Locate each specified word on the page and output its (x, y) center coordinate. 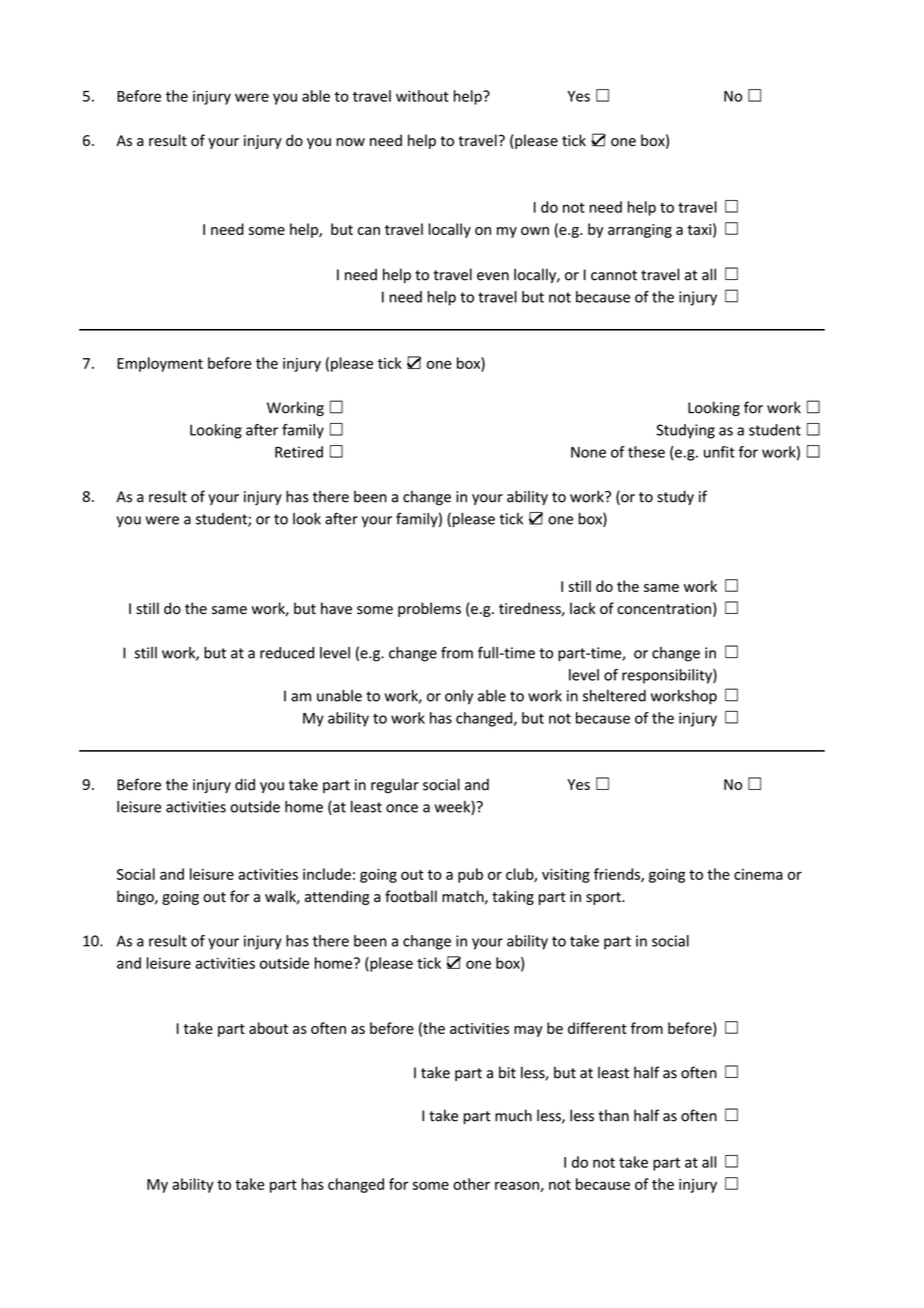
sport (604, 898)
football (411, 896)
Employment (160, 364)
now (351, 142)
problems (429, 609)
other (471, 1184)
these (646, 452)
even (493, 276)
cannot (614, 275)
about (268, 1028)
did (245, 784)
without (422, 96)
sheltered (614, 696)
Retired (299, 452)
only (459, 697)
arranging (640, 231)
